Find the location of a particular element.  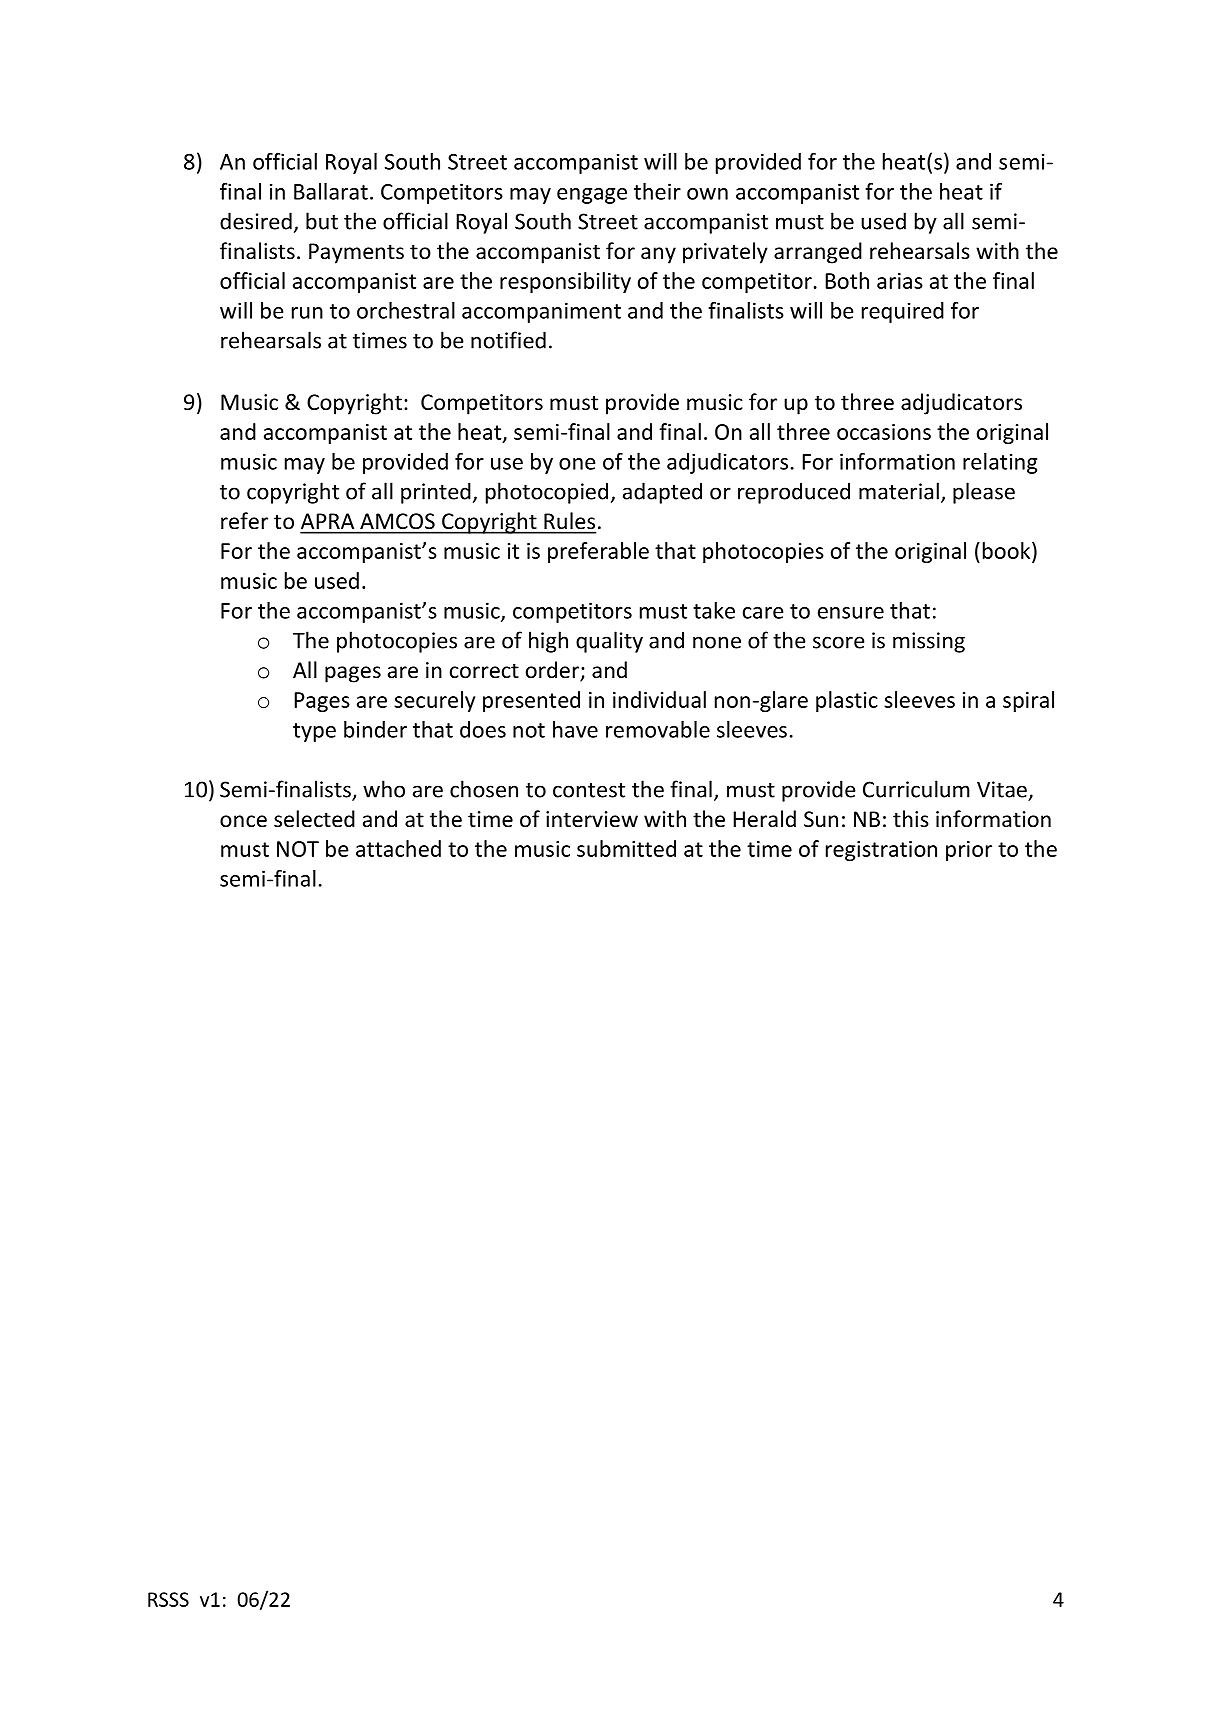

but is located at coordinates (322, 221).
